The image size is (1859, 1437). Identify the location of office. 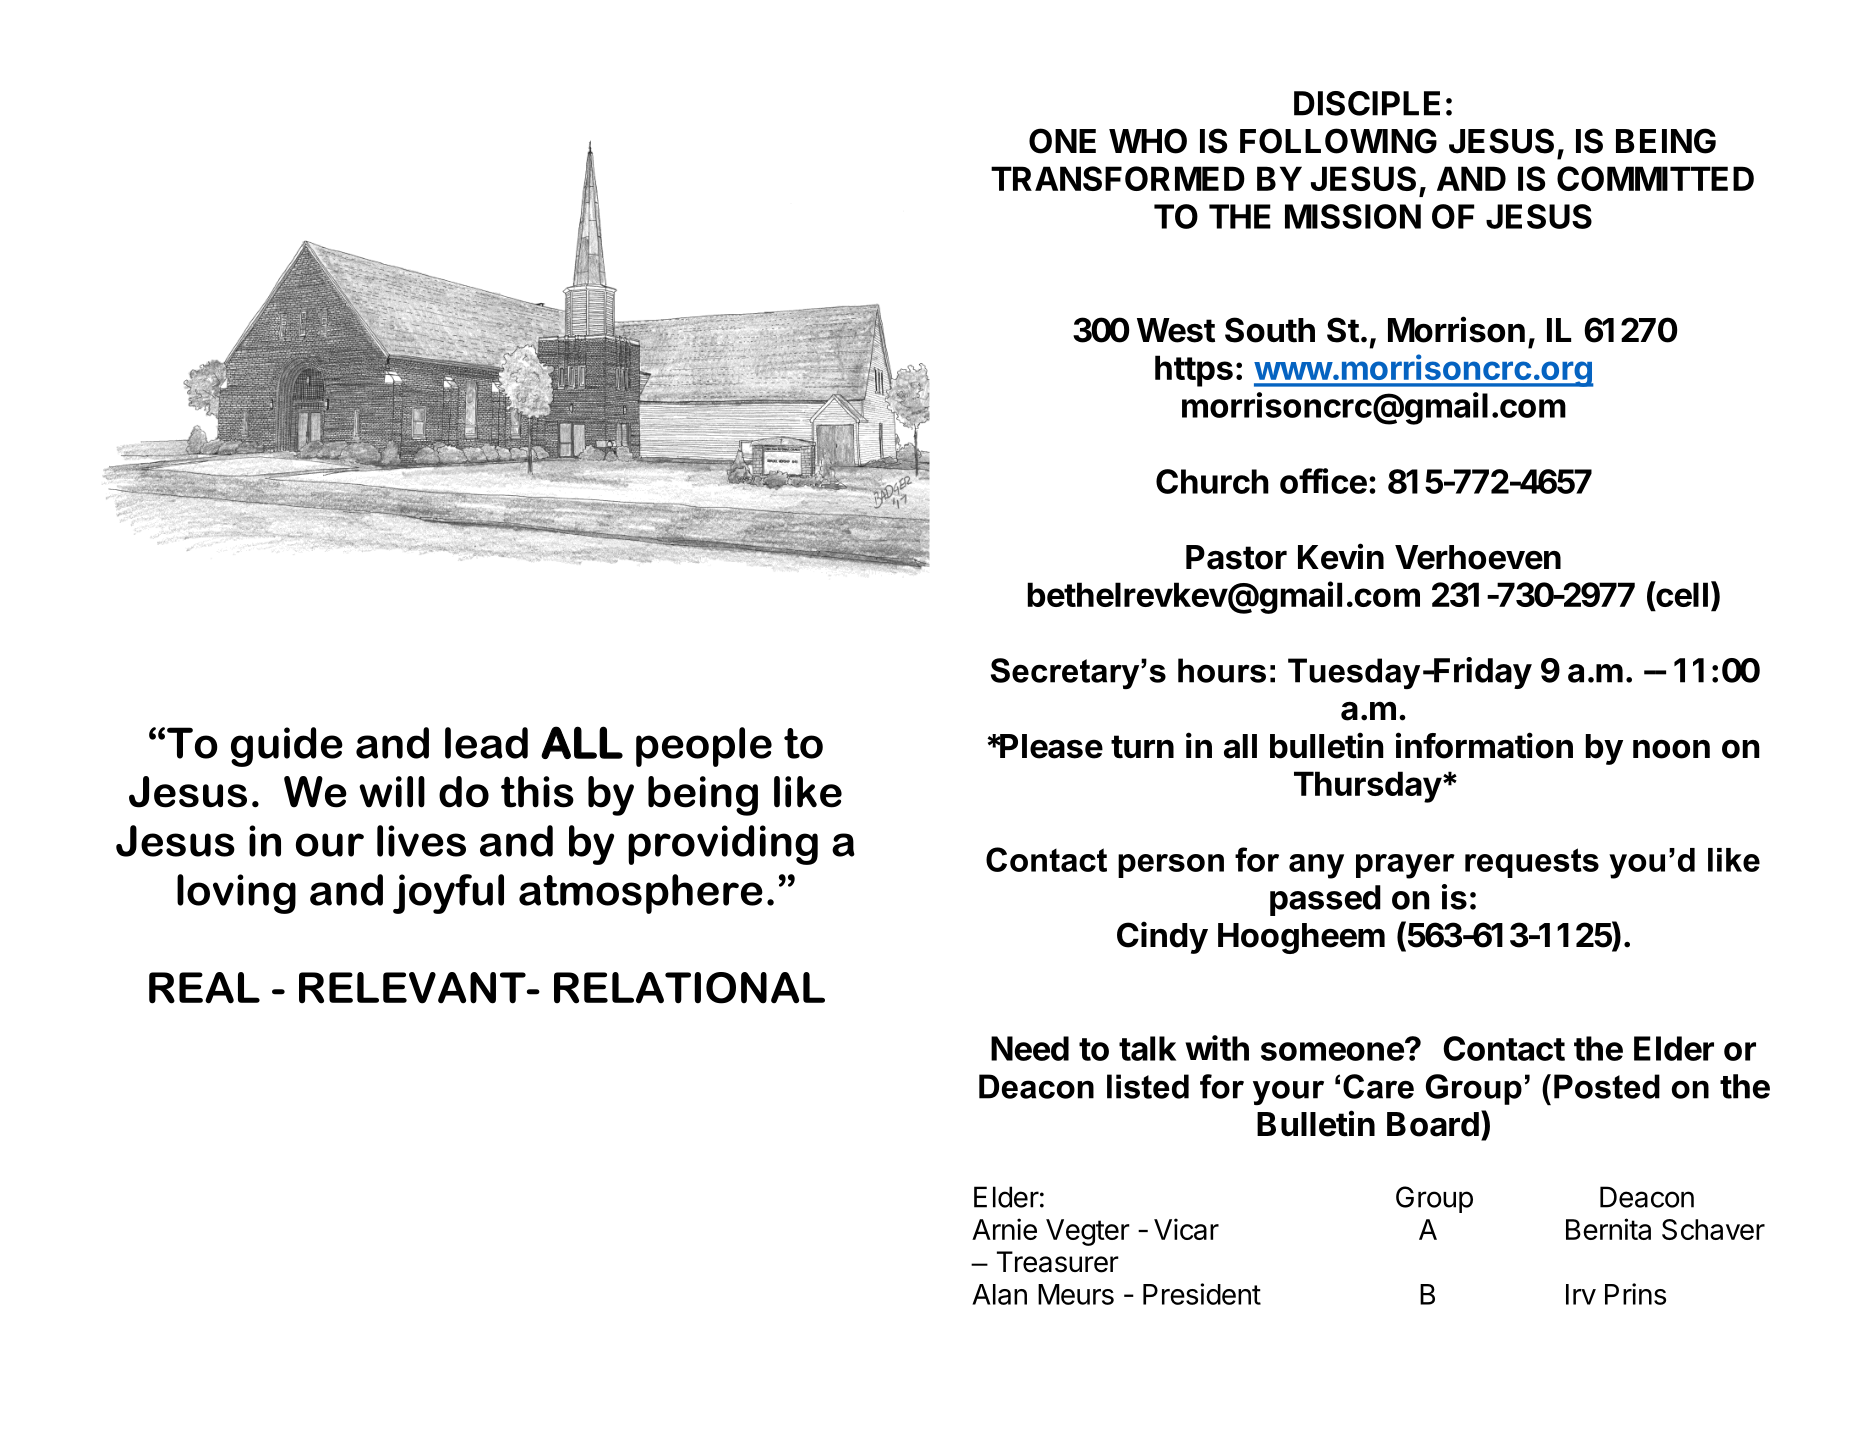
(1323, 481).
